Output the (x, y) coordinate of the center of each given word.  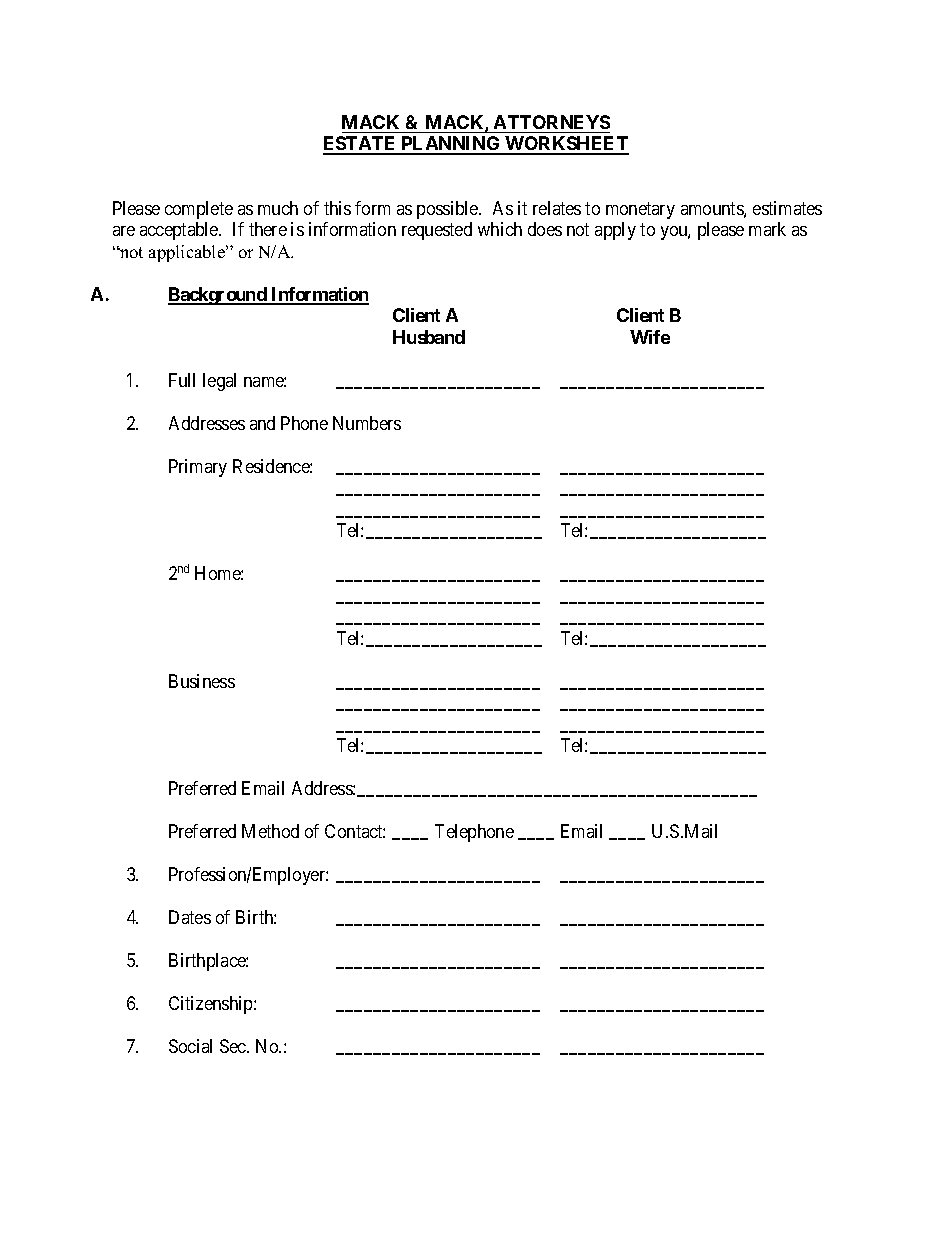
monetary (640, 210)
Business (202, 681)
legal (219, 382)
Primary (198, 468)
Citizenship (212, 1005)
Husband (429, 337)
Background (218, 296)
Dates (190, 917)
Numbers (367, 423)
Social (190, 1046)
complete (199, 210)
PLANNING (451, 145)
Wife (650, 337)
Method (270, 831)
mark (767, 229)
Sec (234, 1046)
